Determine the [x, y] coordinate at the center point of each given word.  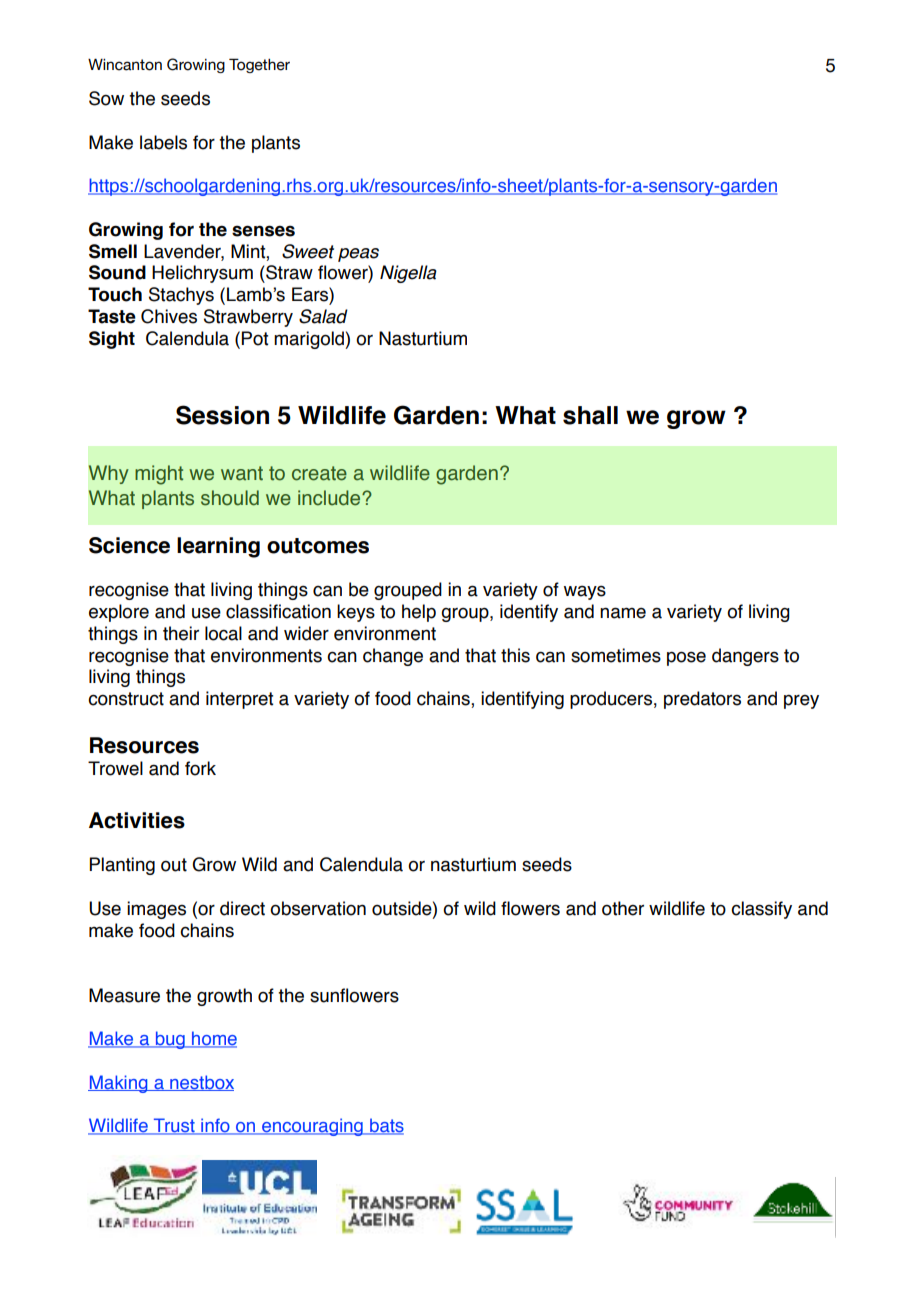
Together [259, 65]
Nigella [408, 274]
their [181, 633]
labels [163, 142]
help [419, 613]
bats [386, 1126]
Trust [174, 1126]
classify [761, 910]
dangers [745, 657]
